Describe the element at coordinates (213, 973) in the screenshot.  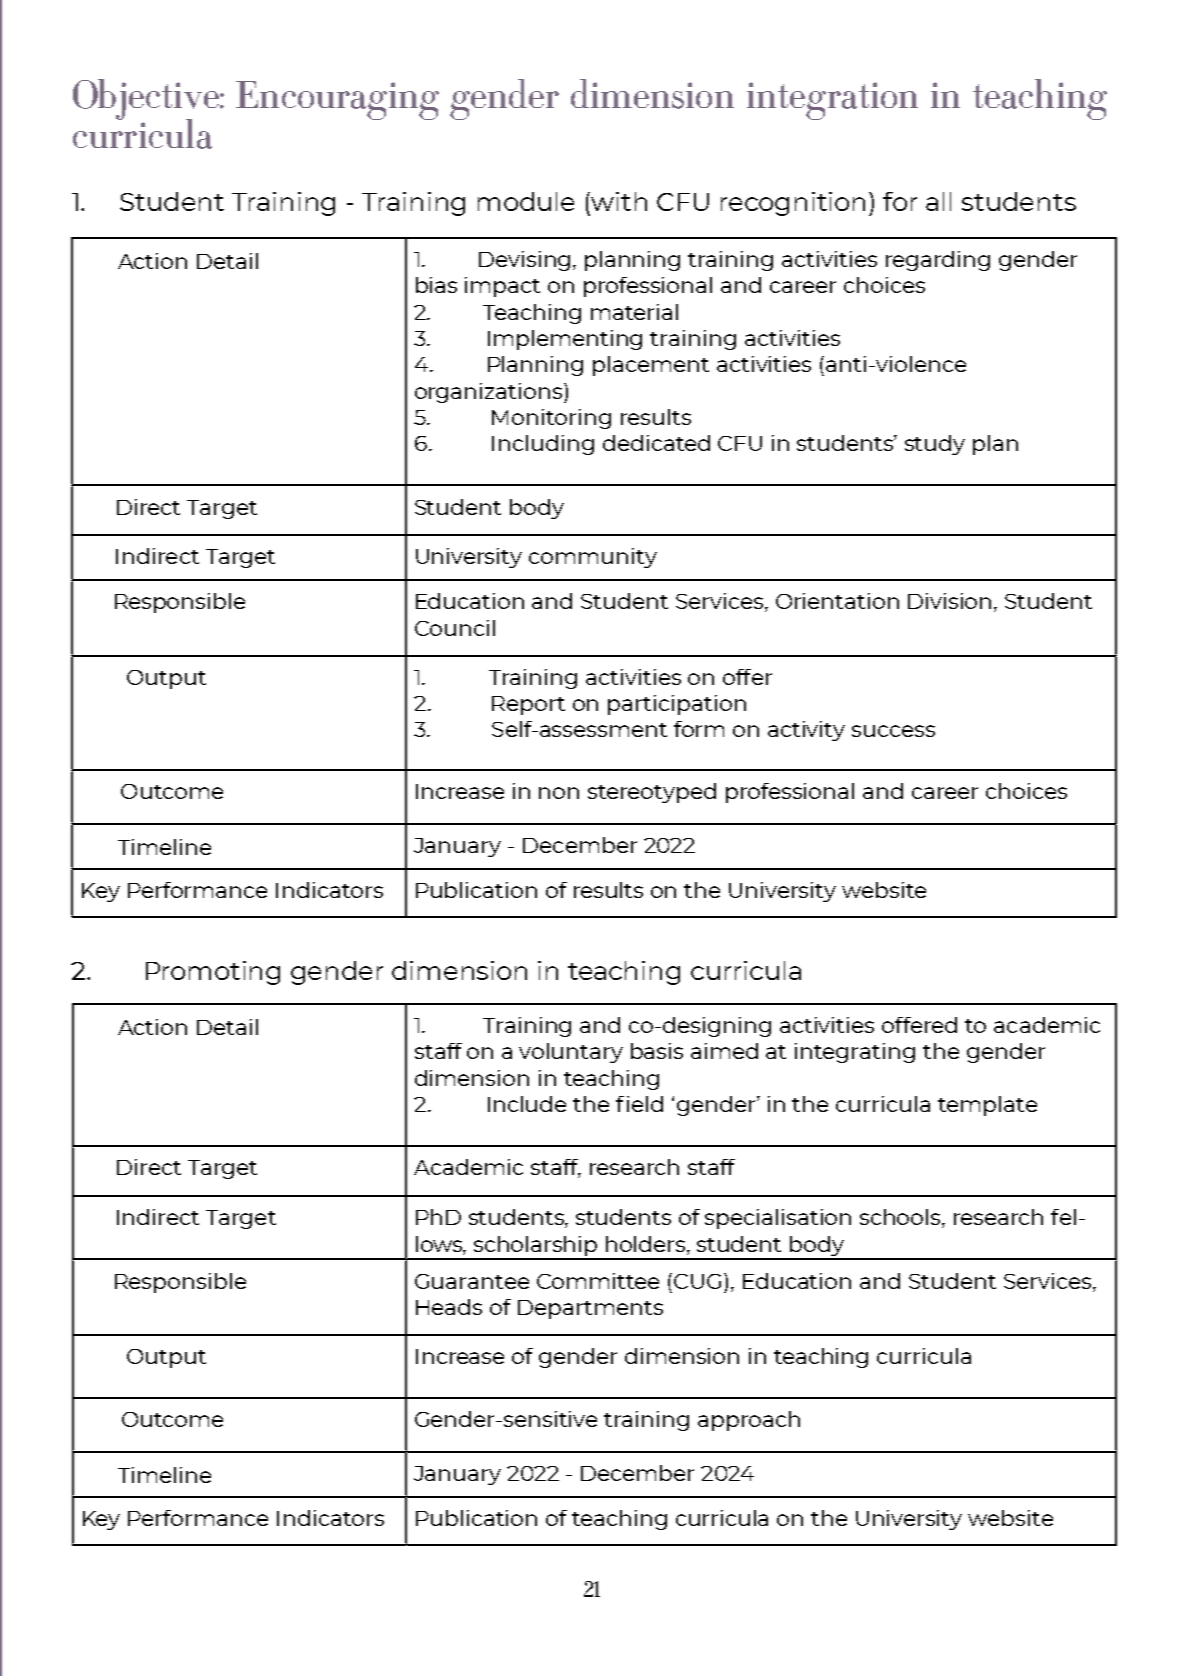
I see `Promoting` at that location.
